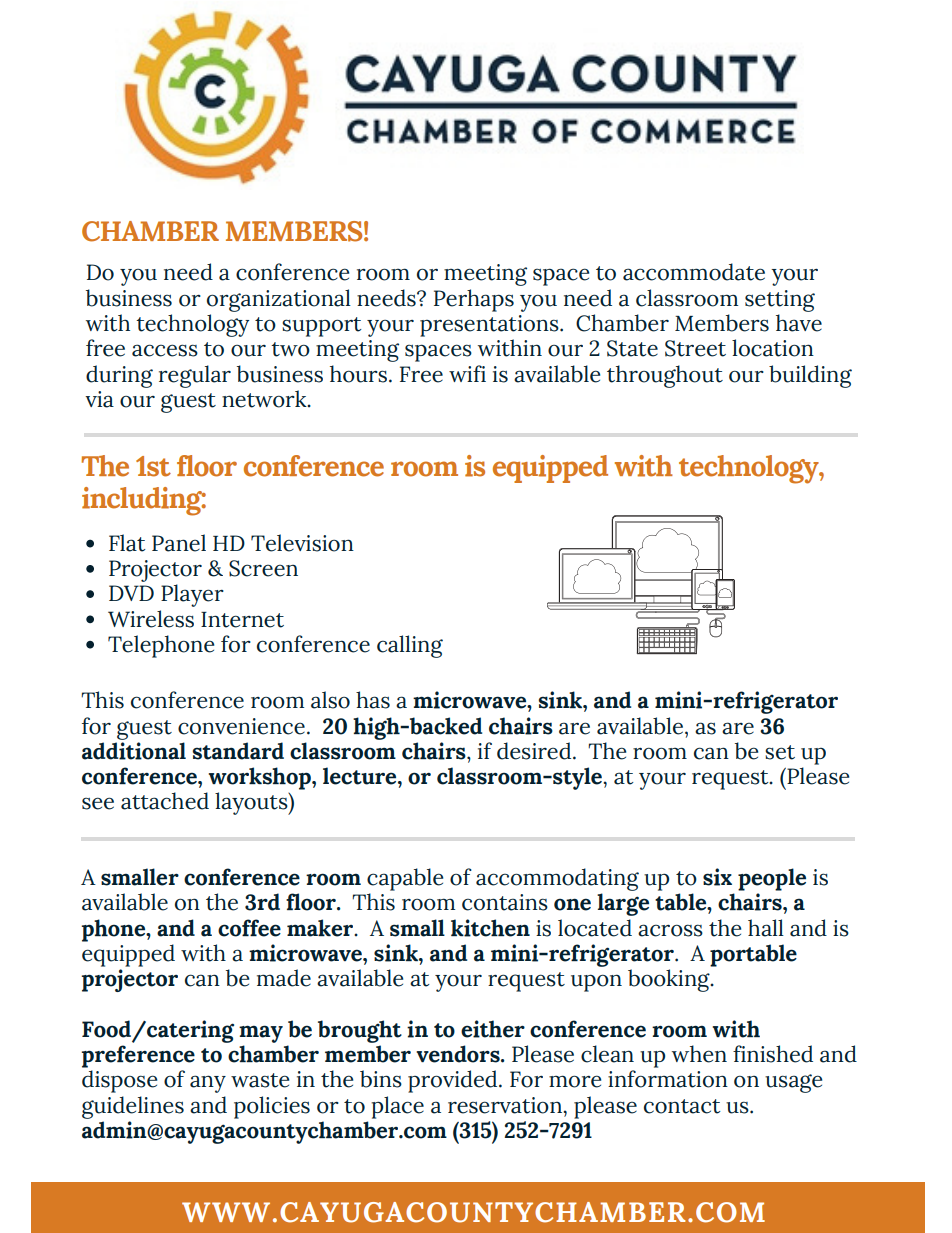 Image resolution: width=952 pixels, height=1233 pixels. Describe the element at coordinates (694, 272) in the document. I see `accommodate` at that location.
